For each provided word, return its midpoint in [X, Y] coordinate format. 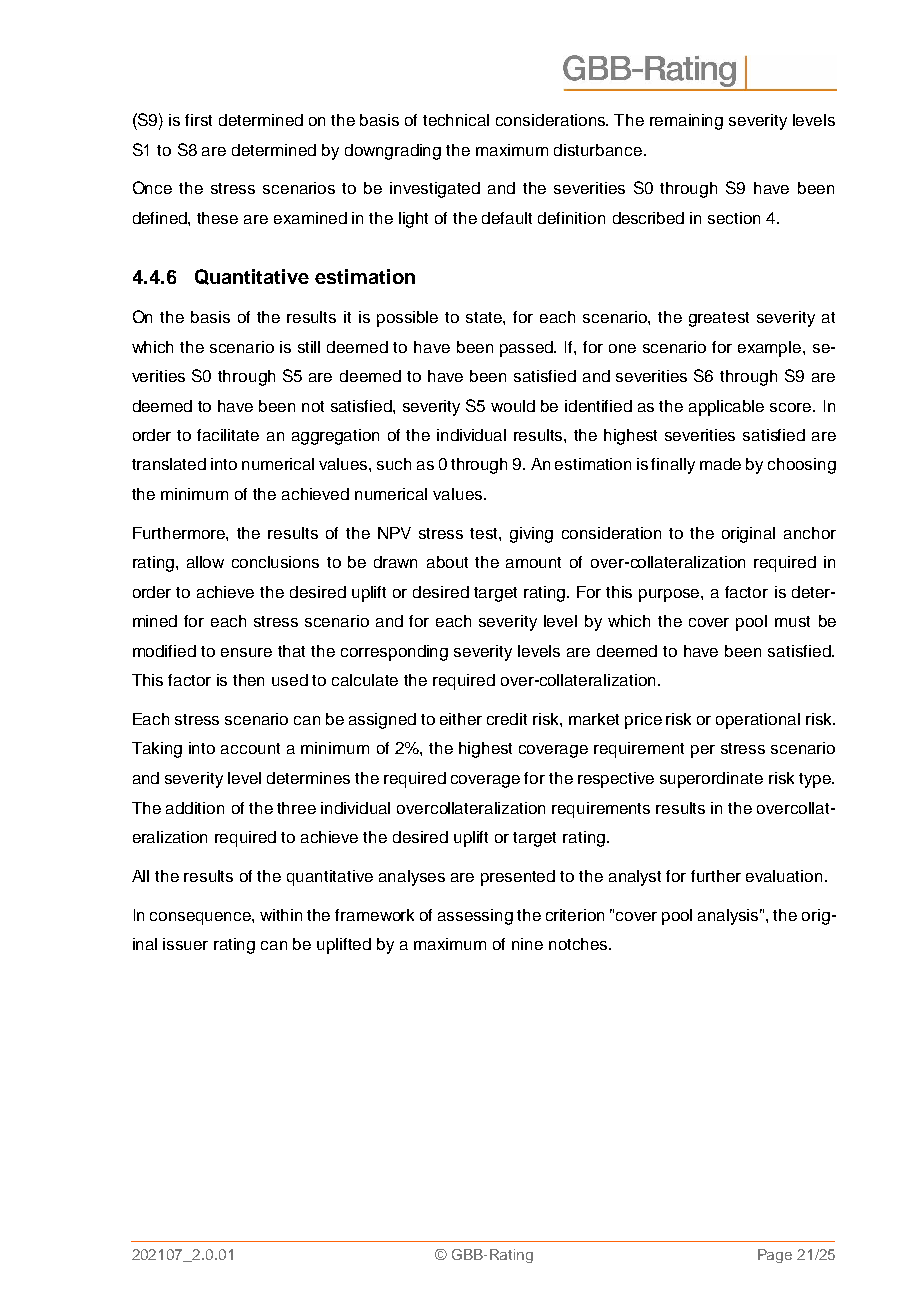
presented [518, 878]
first [198, 120]
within [281, 915]
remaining [686, 122]
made [720, 464]
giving [531, 535]
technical [456, 120]
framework [374, 915]
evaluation [784, 876]
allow [205, 562]
